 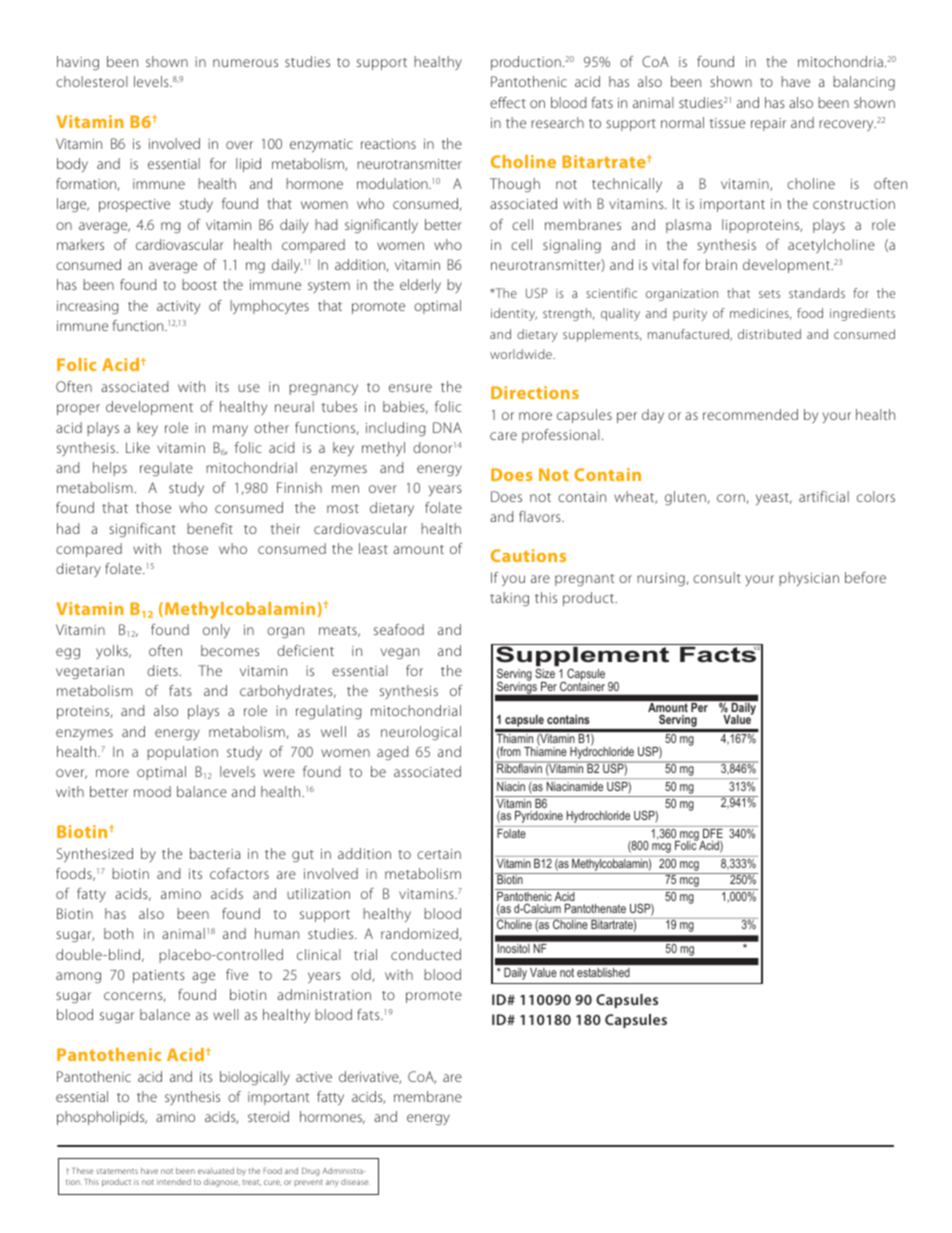 I want to click on mood, so click(x=152, y=791).
